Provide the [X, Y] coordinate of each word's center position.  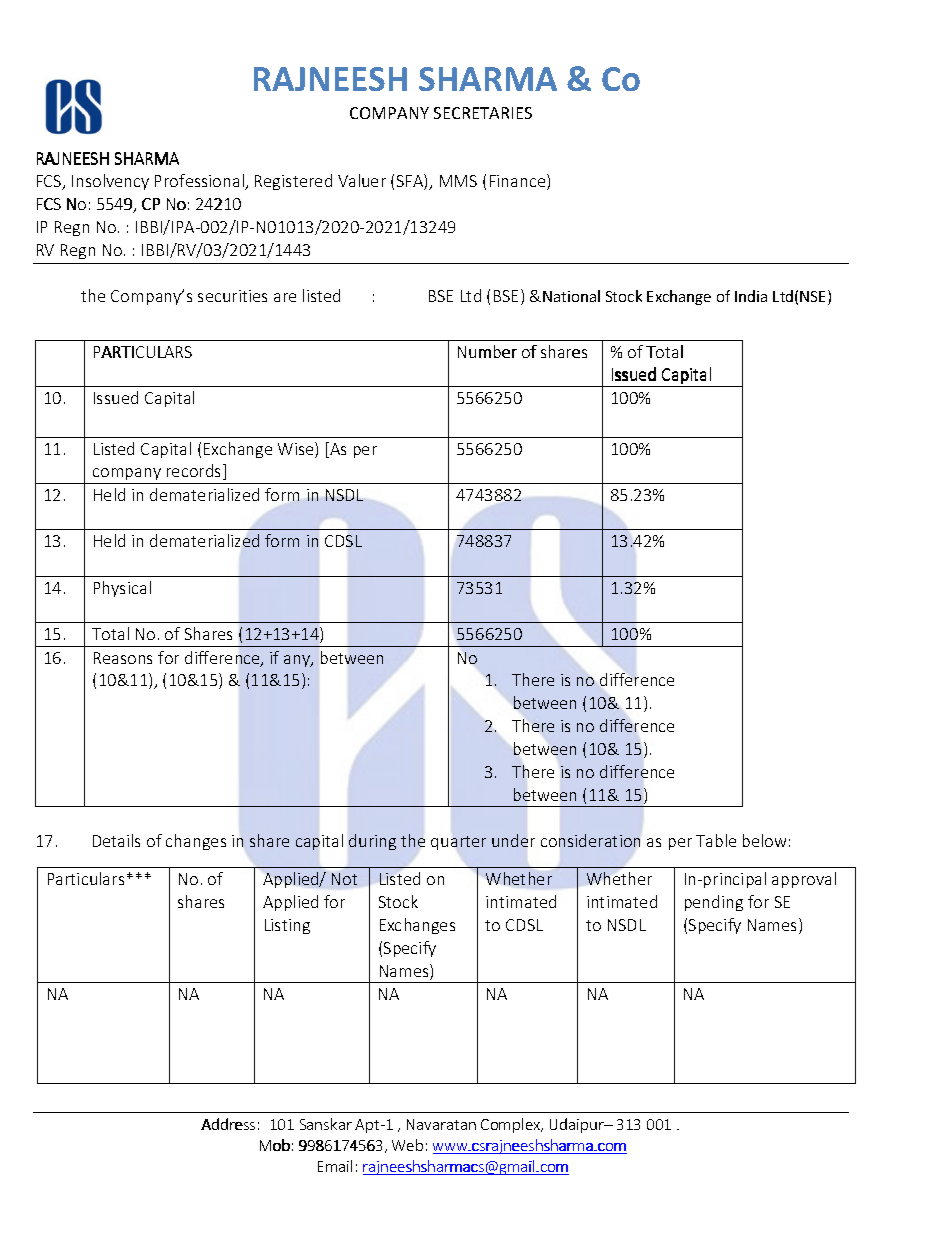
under [513, 840]
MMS [458, 181]
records [195, 472]
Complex [512, 1125]
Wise [297, 450]
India [751, 296]
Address [228, 1124]
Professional [200, 182]
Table [716, 840]
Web [407, 1145]
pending [714, 903]
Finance [519, 182]
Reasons [123, 658]
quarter [458, 843]
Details [116, 840]
